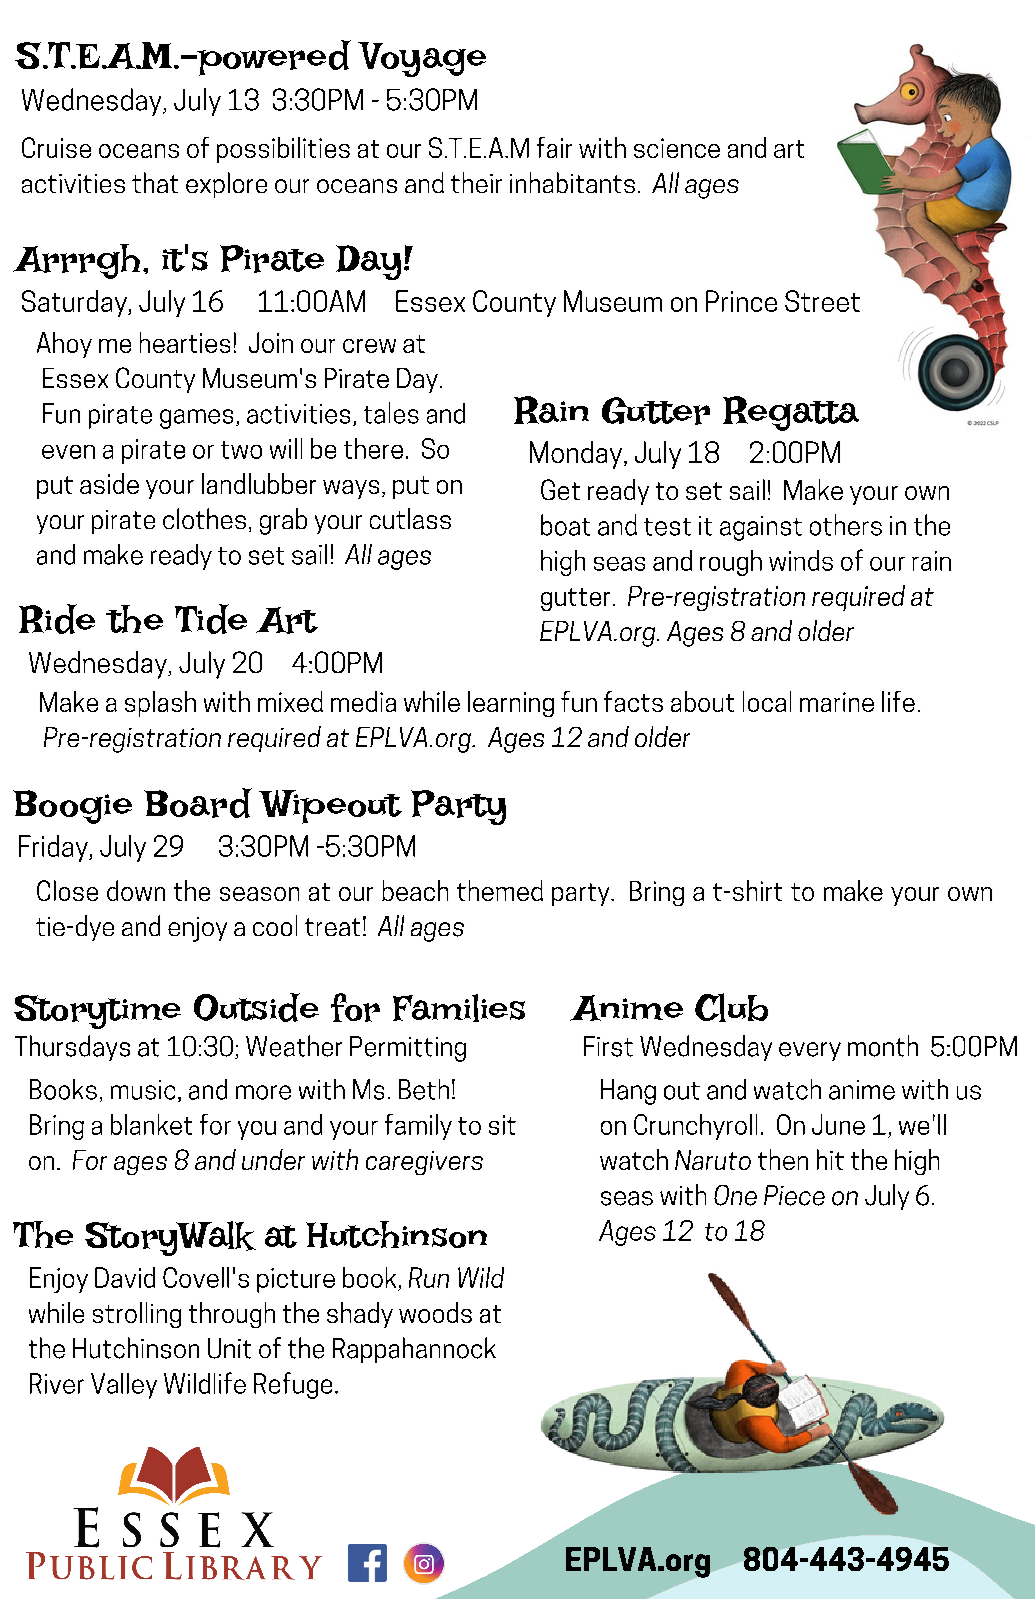 The image size is (1035, 1599). What do you see at coordinates (500, 890) in the screenshot?
I see `themed` at bounding box center [500, 890].
